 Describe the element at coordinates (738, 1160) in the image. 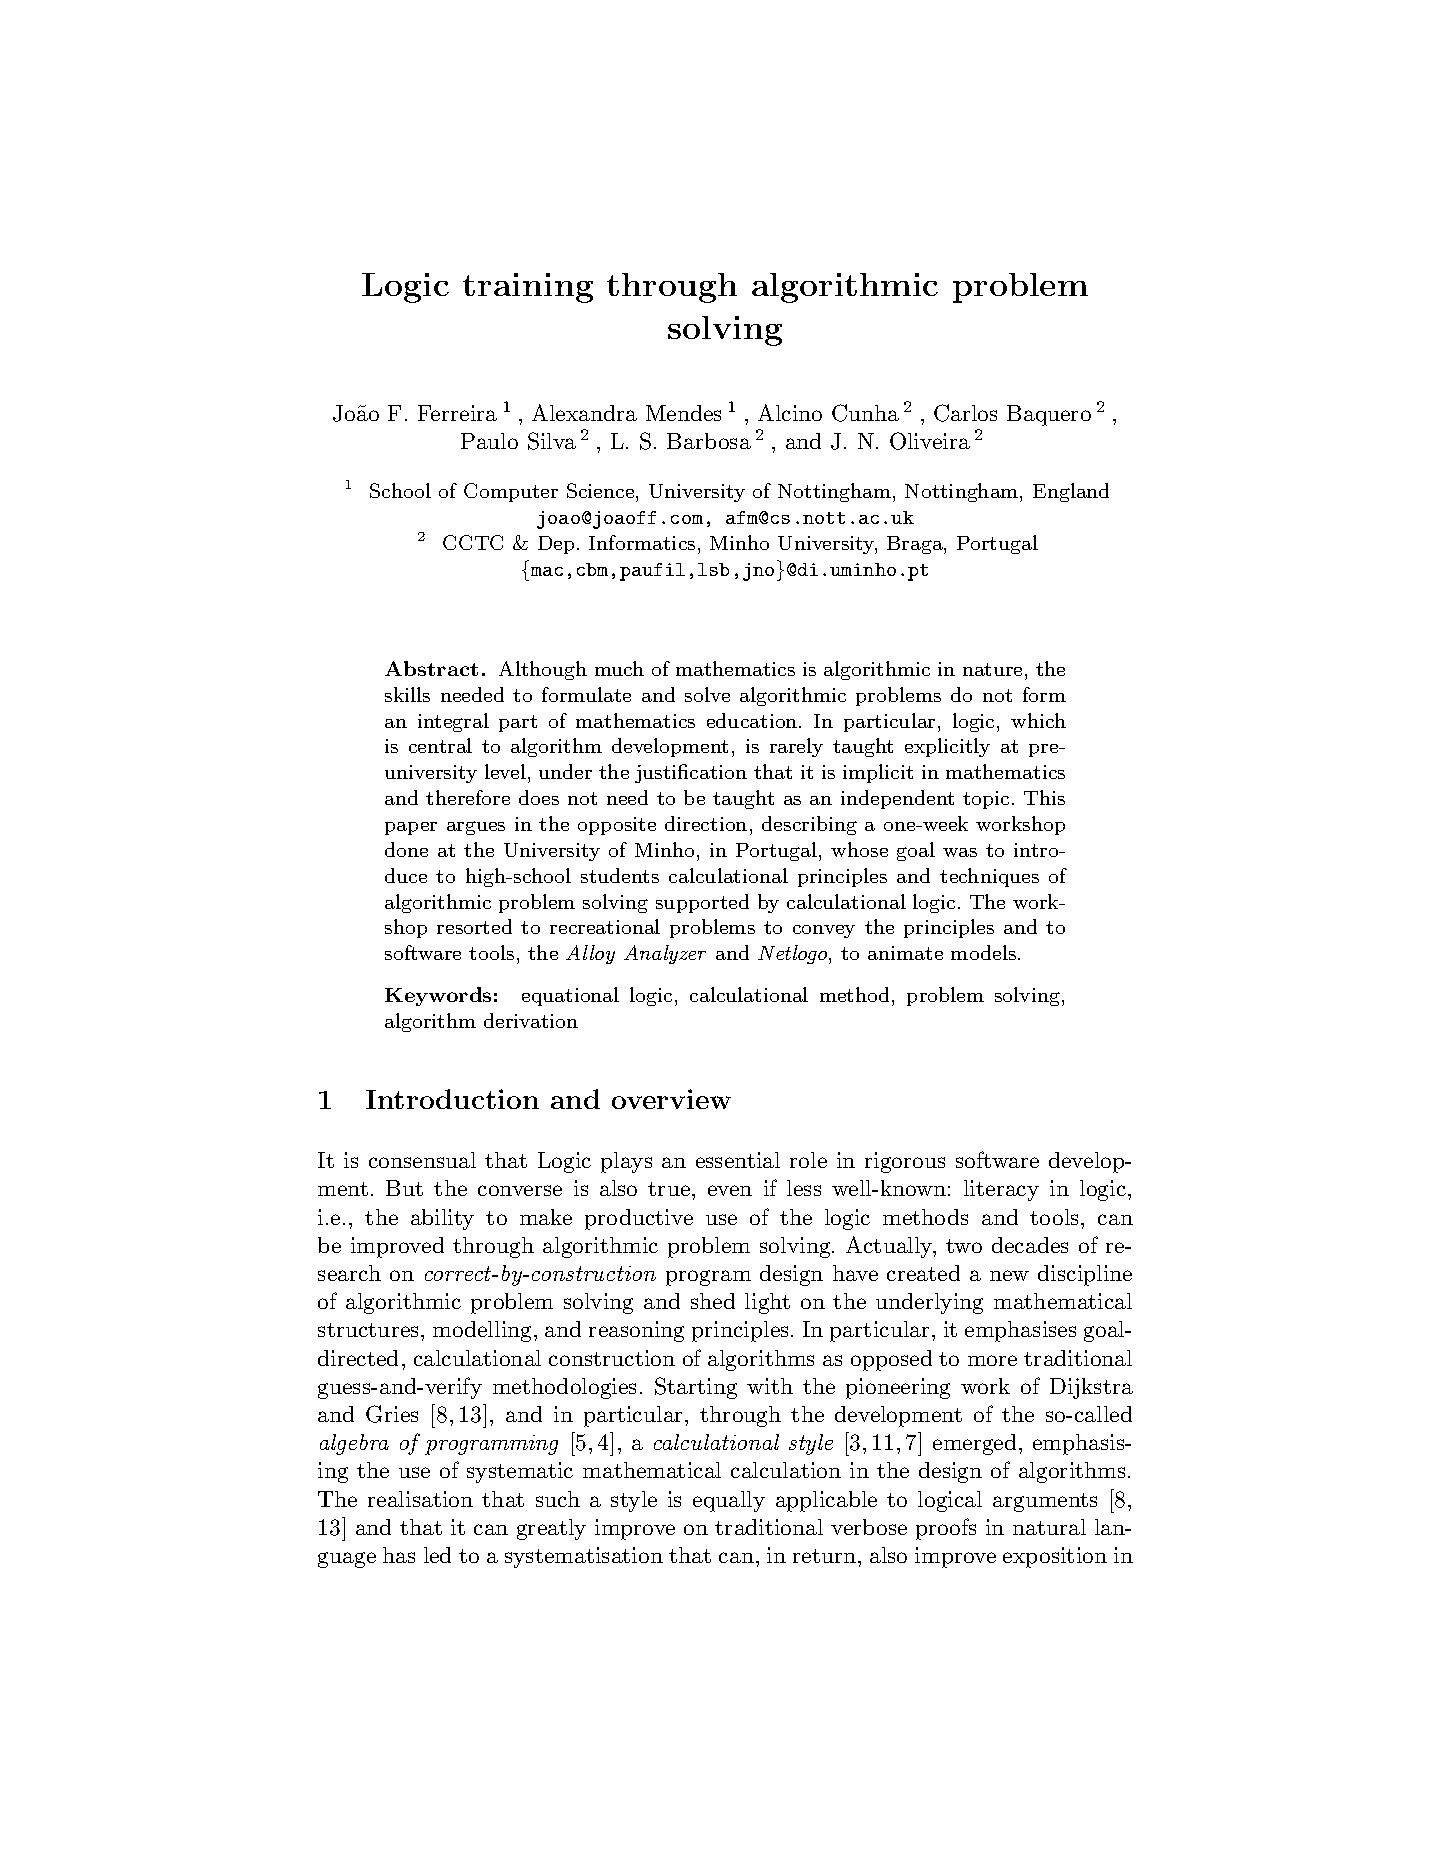

I see `essential` at that location.
